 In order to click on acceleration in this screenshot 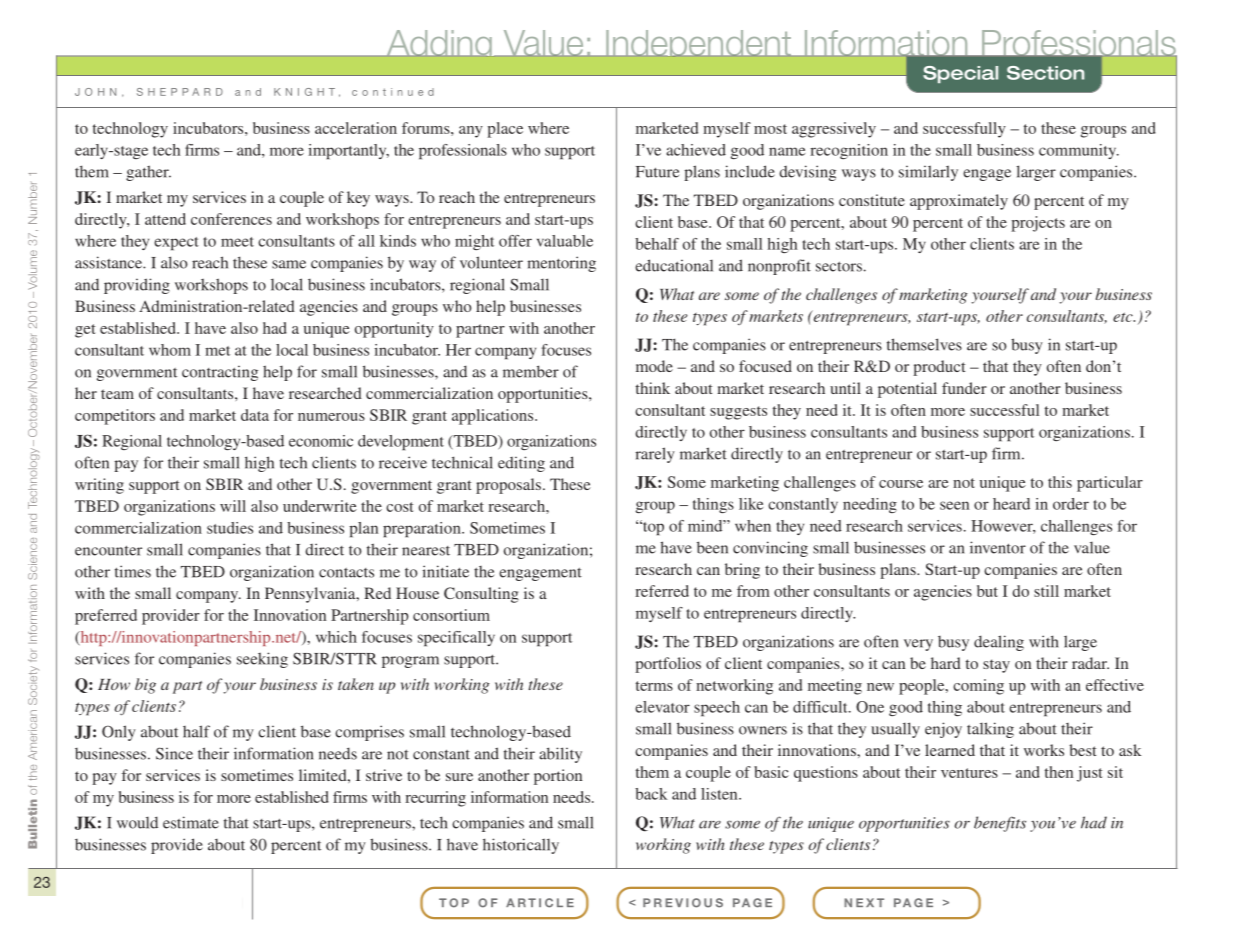, I will do `click(356, 128)`.
